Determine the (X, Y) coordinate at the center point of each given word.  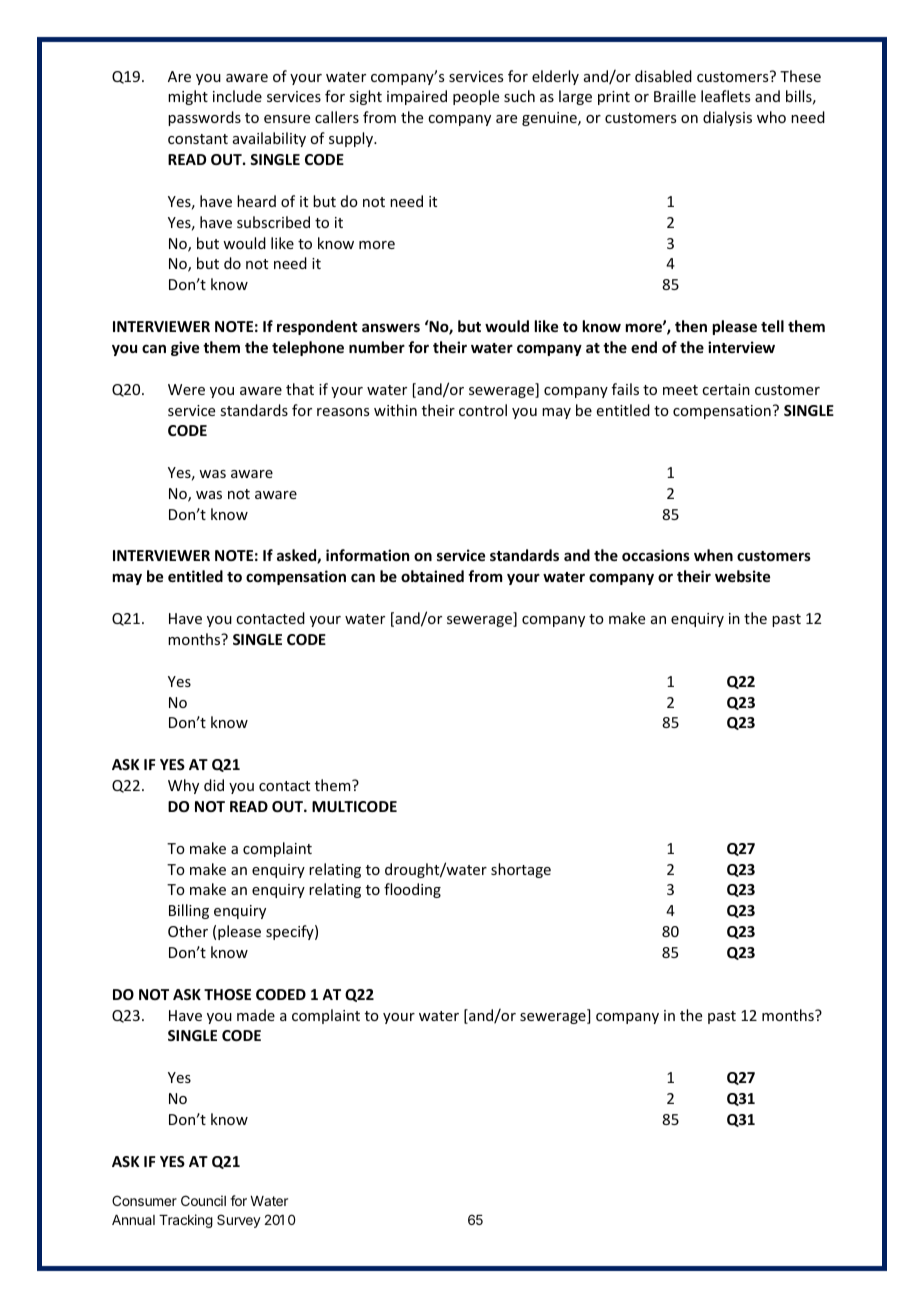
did (214, 785)
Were (186, 389)
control (483, 410)
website (742, 576)
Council (203, 1200)
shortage (521, 870)
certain (726, 389)
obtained (432, 576)
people (476, 97)
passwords (204, 118)
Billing (189, 911)
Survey (239, 1221)
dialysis (727, 118)
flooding (412, 890)
